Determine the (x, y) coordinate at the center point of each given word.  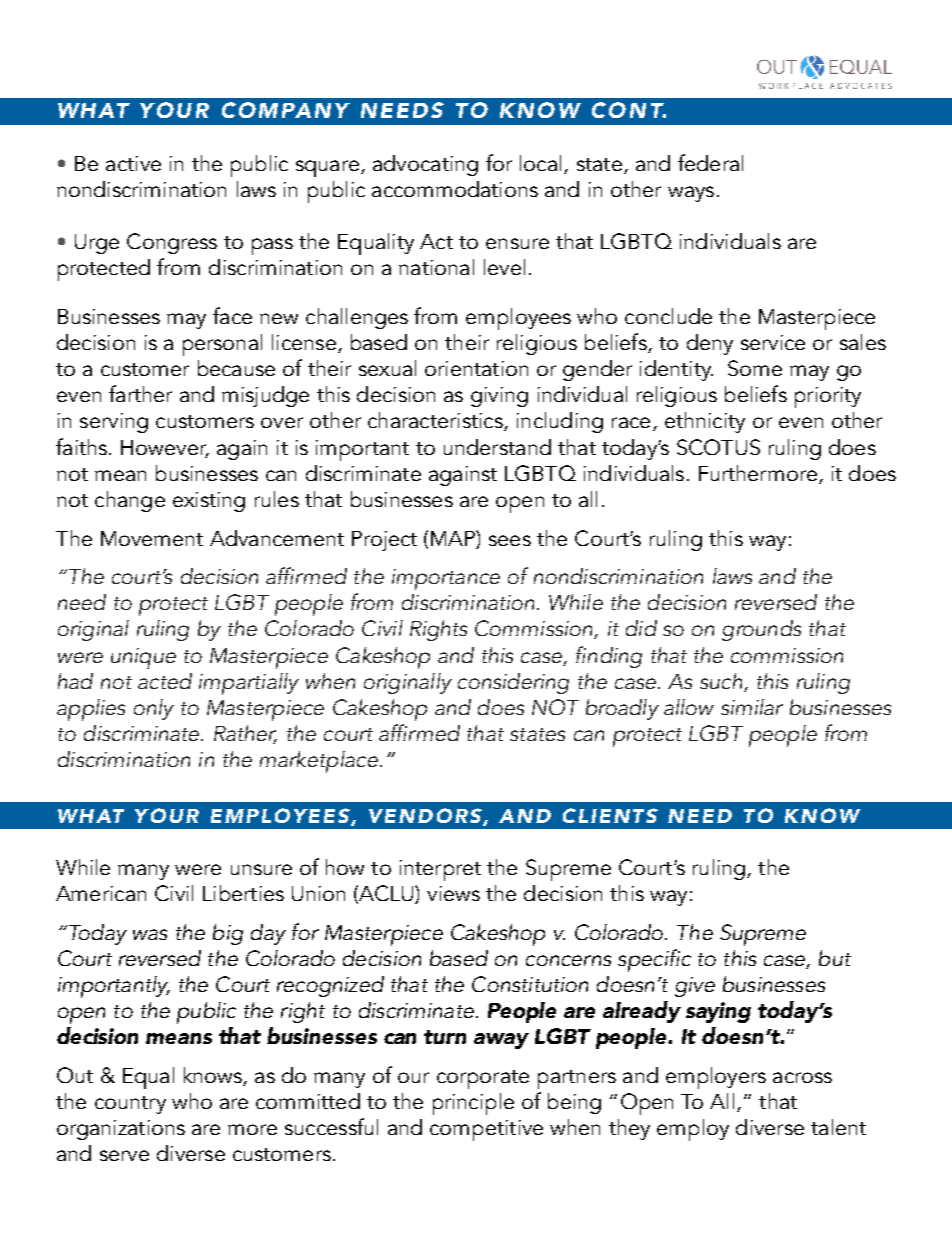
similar (752, 707)
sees (510, 540)
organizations (121, 1130)
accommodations (455, 189)
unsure (261, 869)
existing (209, 502)
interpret (440, 870)
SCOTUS (718, 447)
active (133, 163)
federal (710, 162)
